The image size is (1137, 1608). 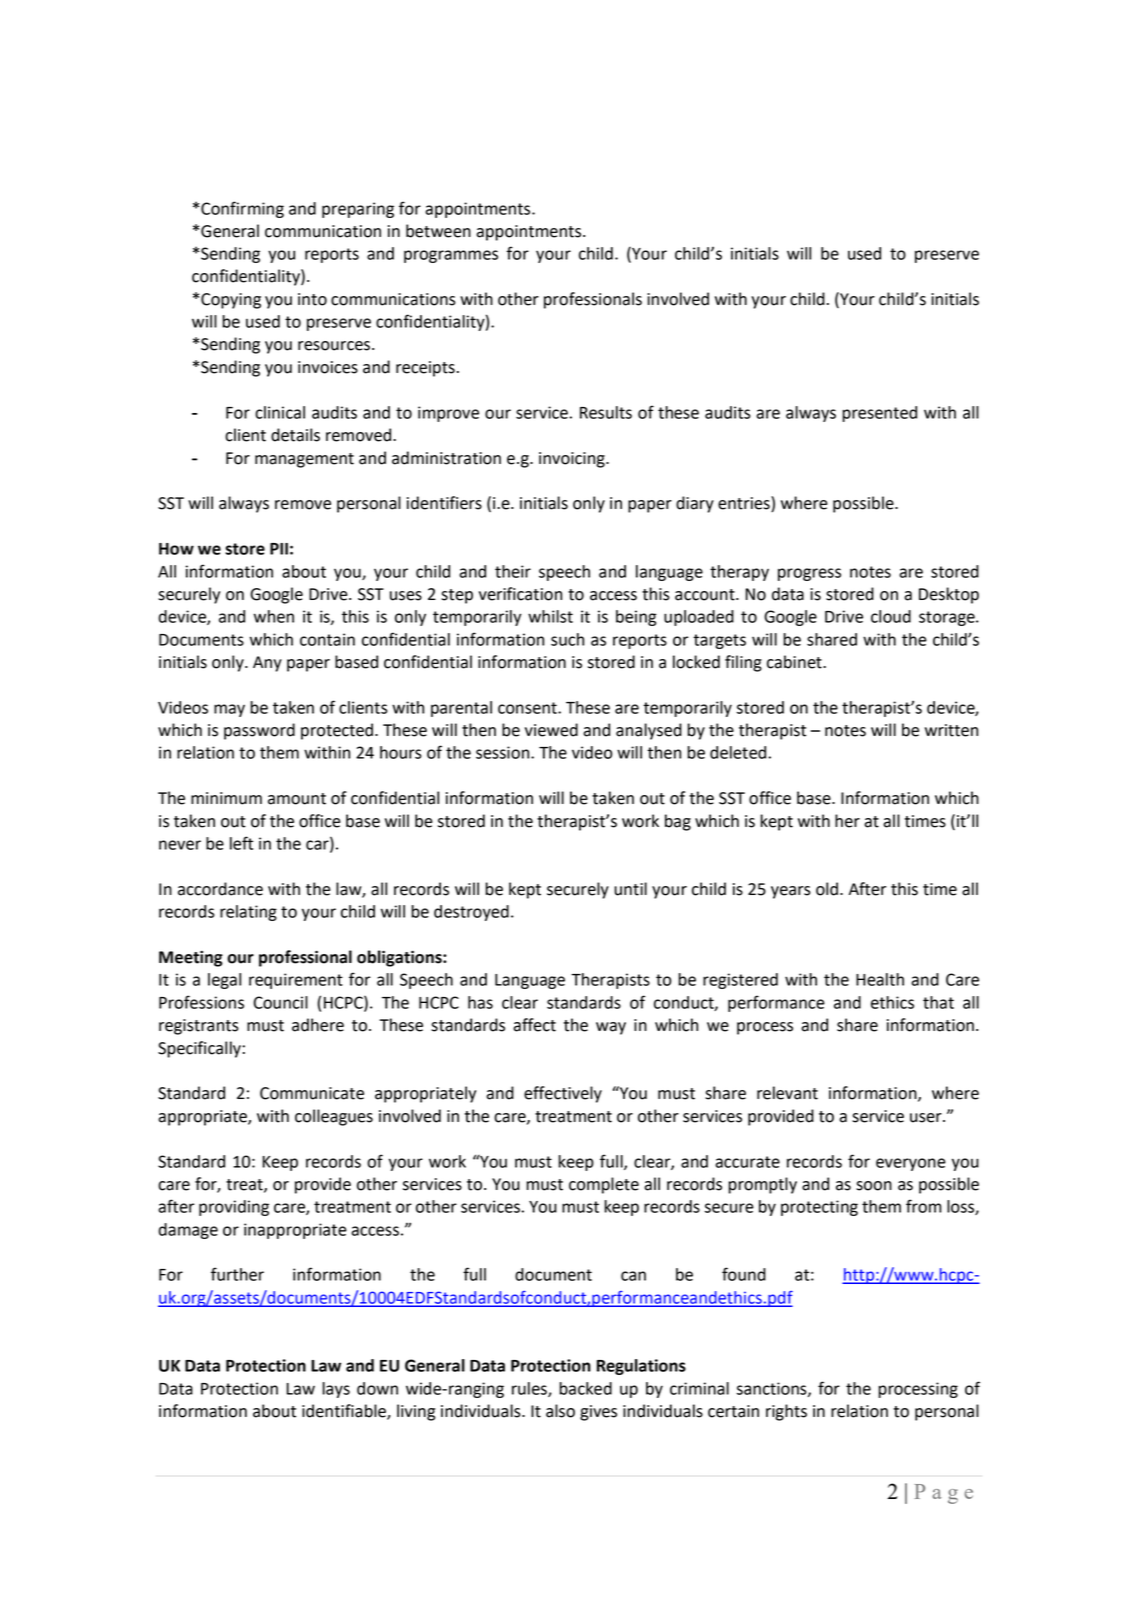 What do you see at coordinates (451, 256) in the screenshot?
I see `programmes` at bounding box center [451, 256].
